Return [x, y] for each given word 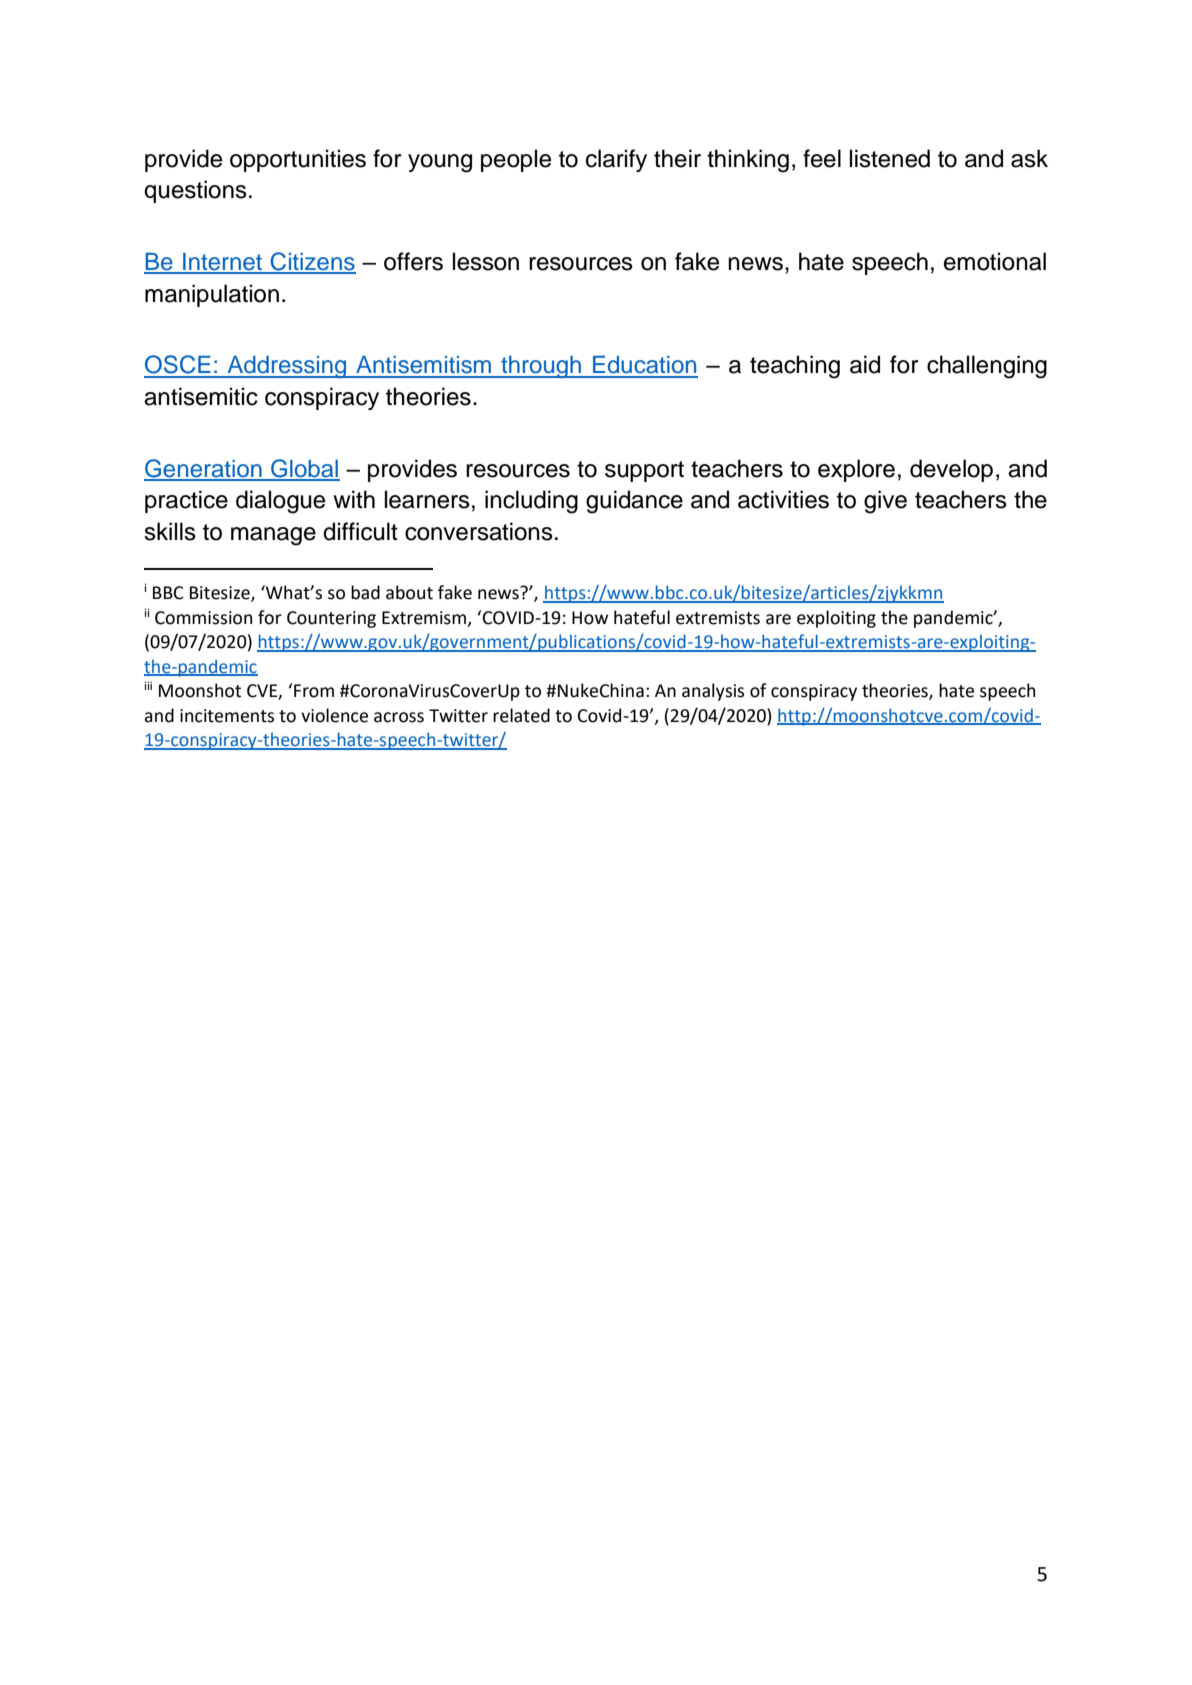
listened [890, 158]
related [521, 715]
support [644, 471]
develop [951, 470]
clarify [616, 160]
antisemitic [201, 396]
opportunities [298, 160]
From [314, 691]
